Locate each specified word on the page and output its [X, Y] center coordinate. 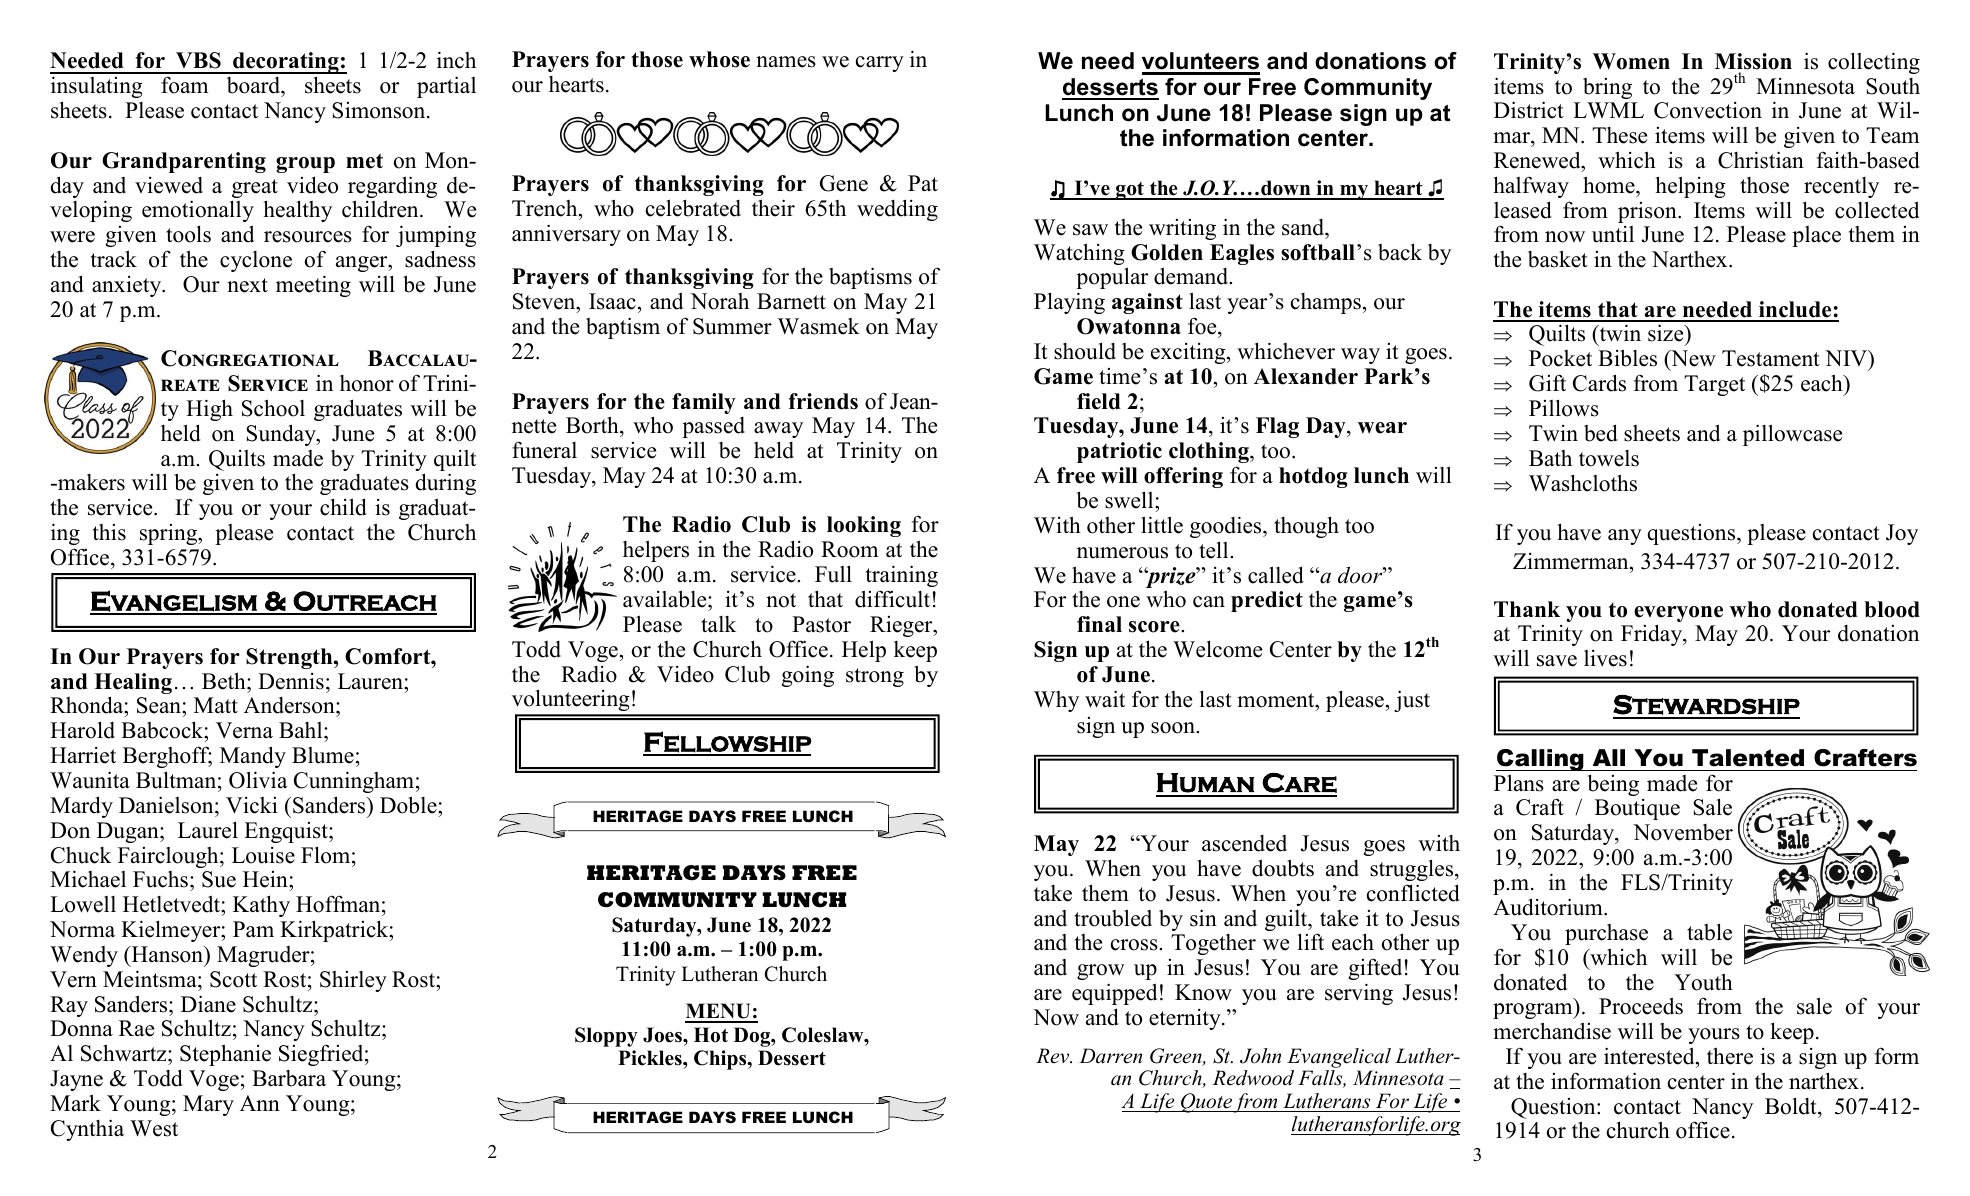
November [1683, 832]
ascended [1244, 843]
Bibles [1627, 358]
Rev [1054, 1056]
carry [880, 64]
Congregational [250, 358]
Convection [1708, 110]
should [1085, 351]
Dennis [291, 681]
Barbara [289, 1078]
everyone [1678, 615]
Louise [263, 855]
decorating [286, 63]
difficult [892, 599]
